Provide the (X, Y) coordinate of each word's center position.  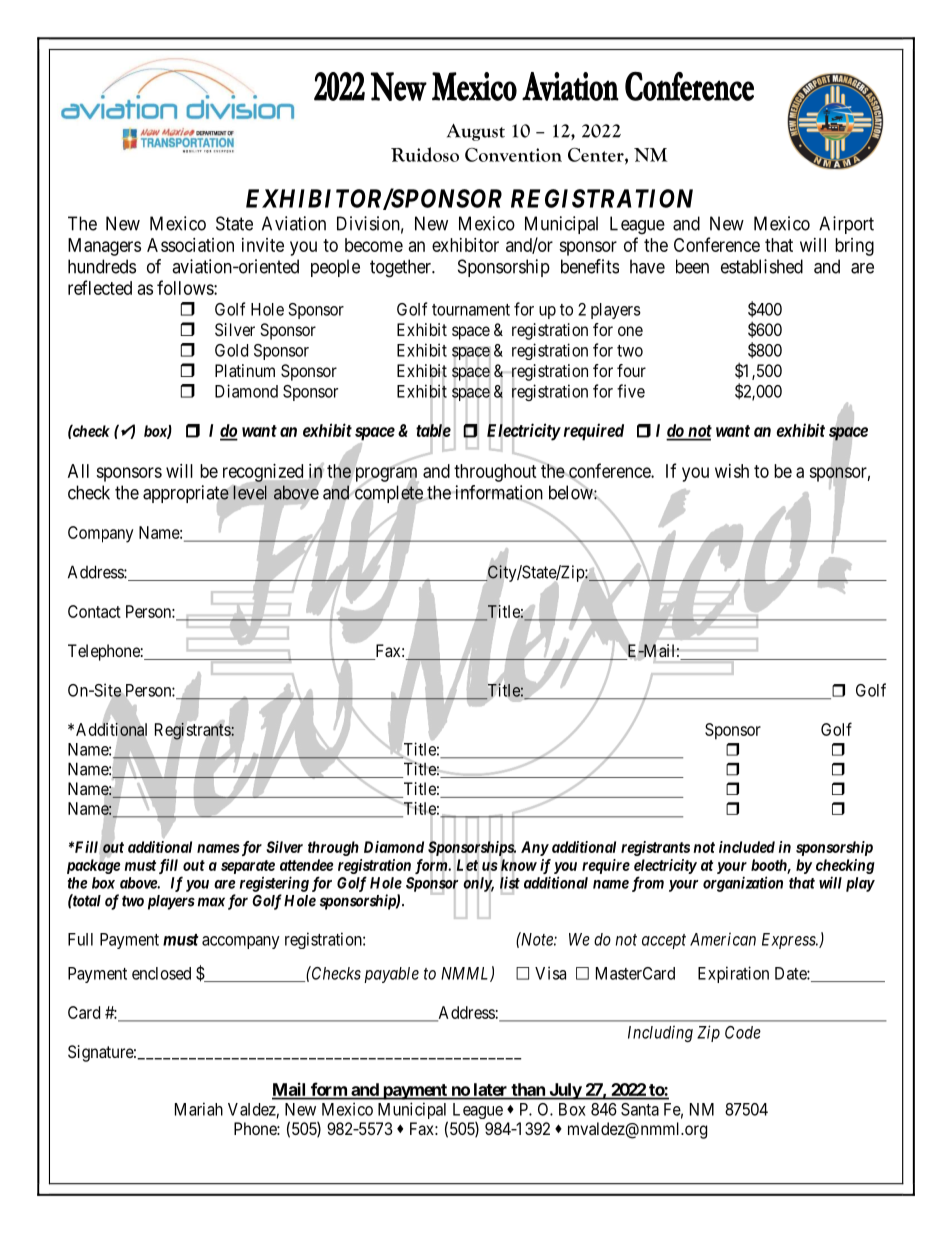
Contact (94, 611)
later (490, 1091)
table (433, 431)
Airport (846, 225)
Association (190, 245)
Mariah (199, 1109)
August (476, 132)
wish (732, 471)
